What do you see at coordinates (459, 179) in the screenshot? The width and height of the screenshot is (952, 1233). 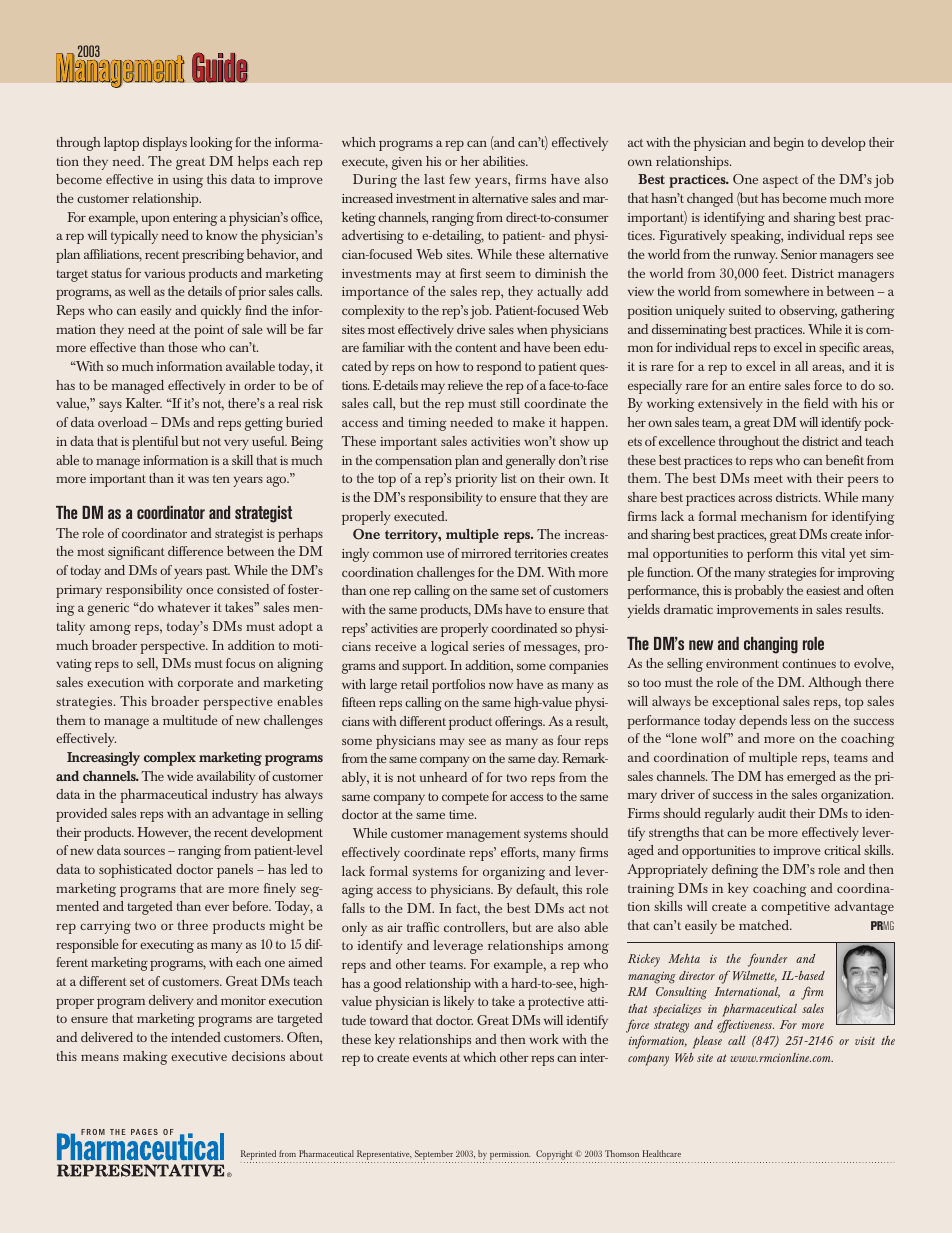 I see `few` at bounding box center [459, 179].
